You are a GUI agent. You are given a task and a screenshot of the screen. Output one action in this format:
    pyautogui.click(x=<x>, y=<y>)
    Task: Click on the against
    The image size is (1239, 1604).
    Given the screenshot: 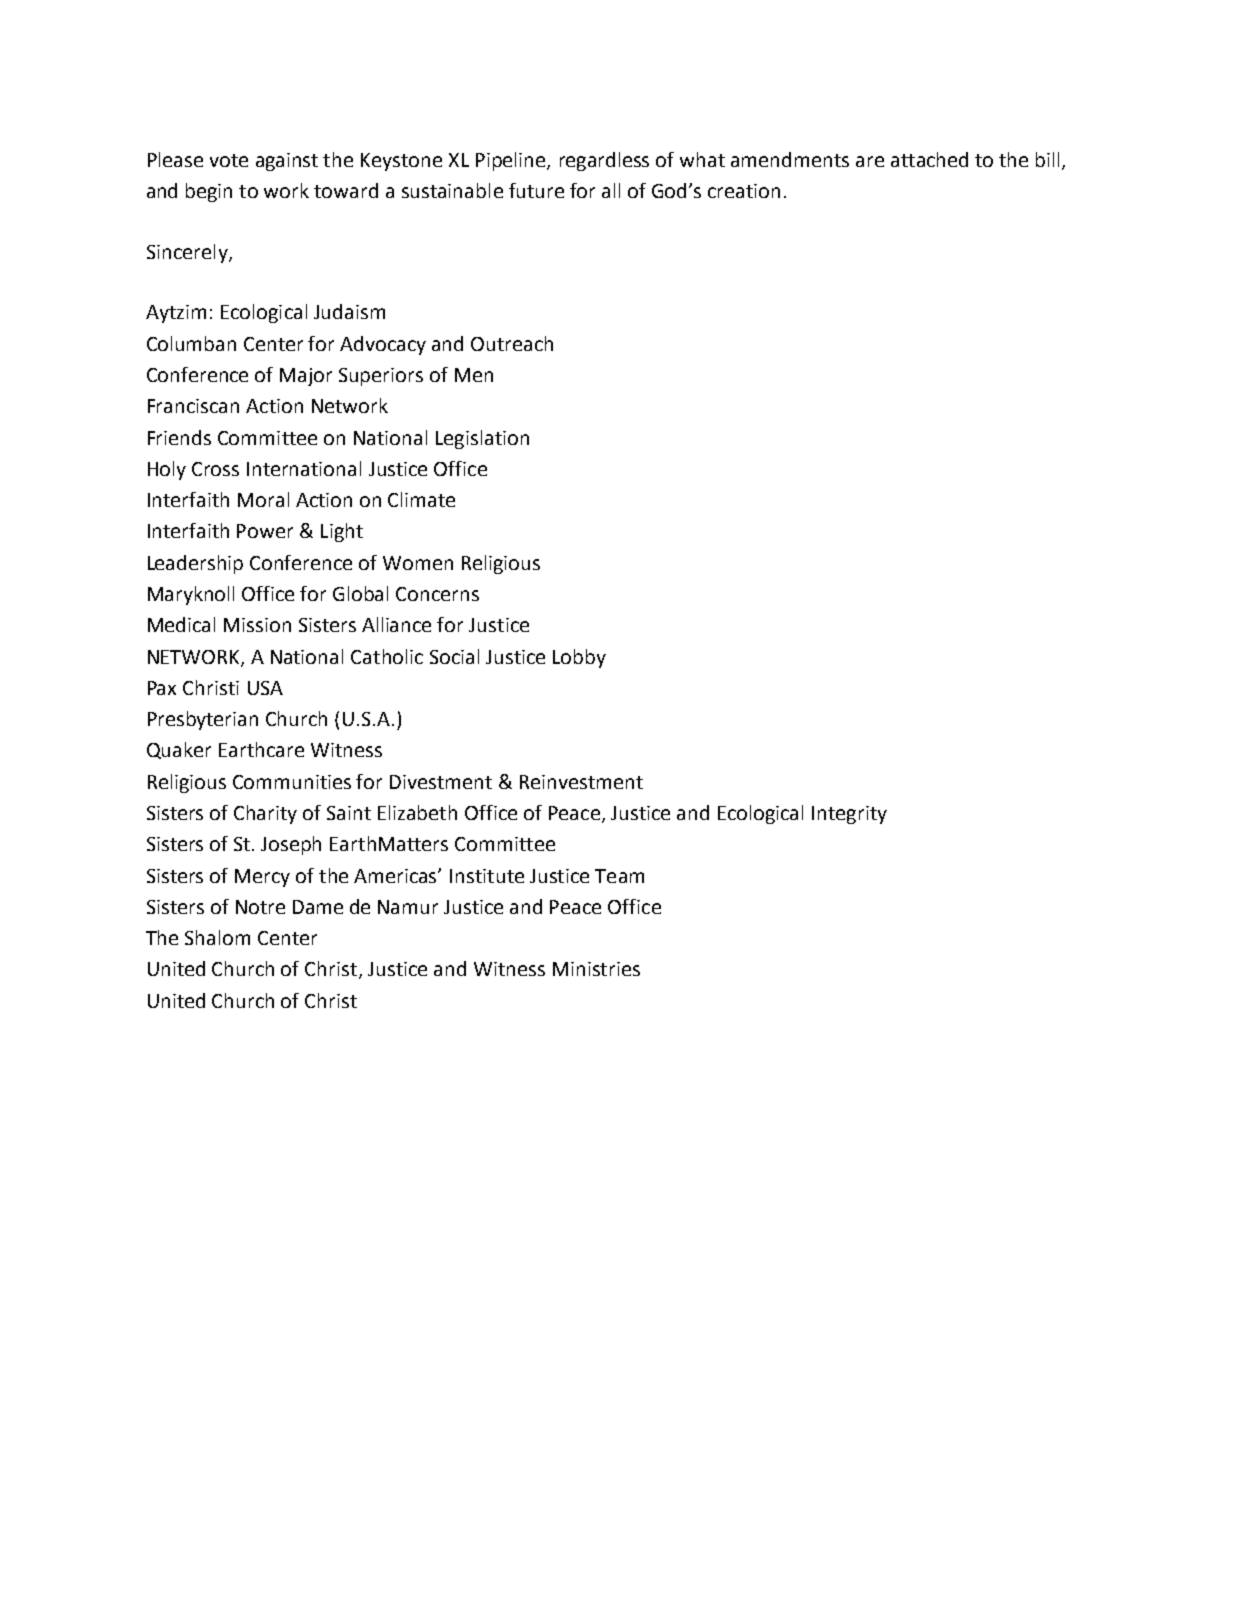 What is the action you would take?
    pyautogui.click(x=287, y=162)
